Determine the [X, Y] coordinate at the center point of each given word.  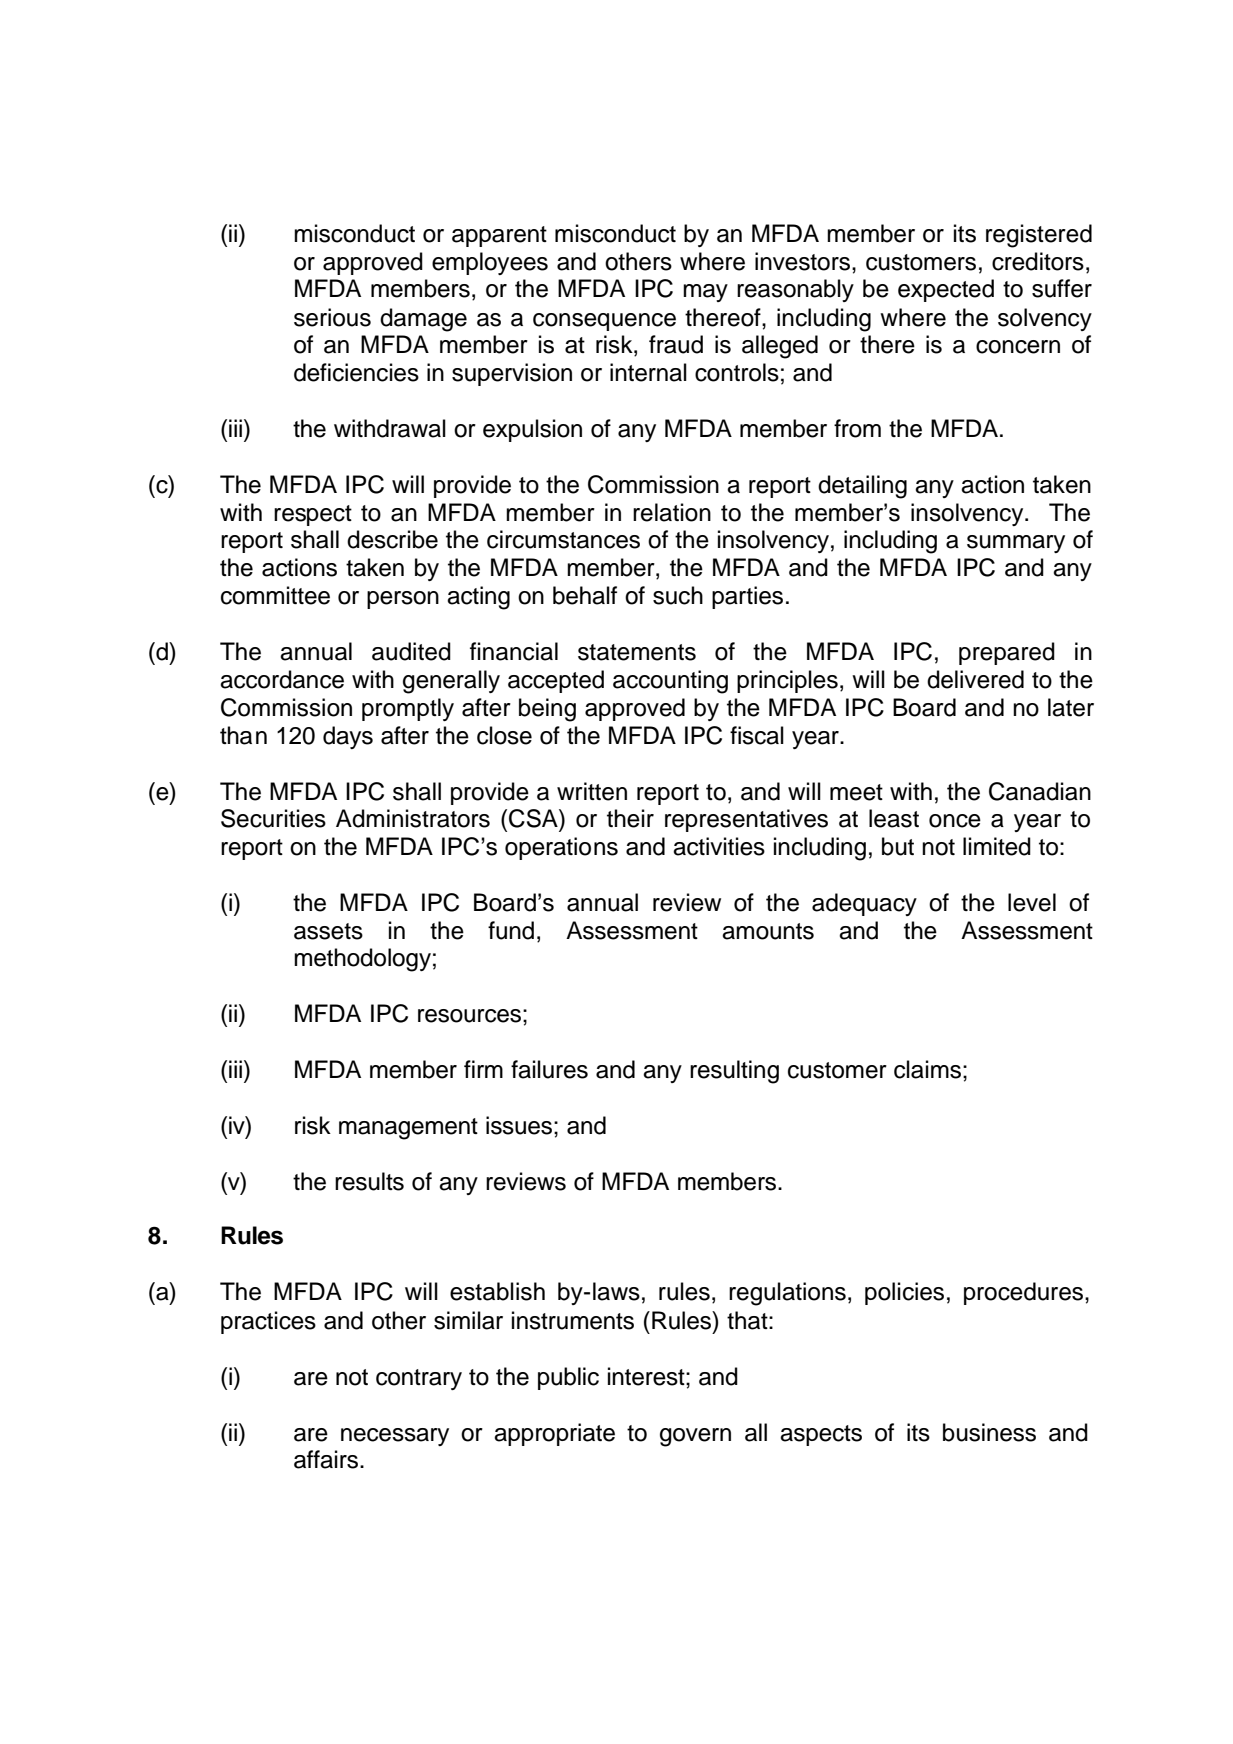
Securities [273, 818]
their [630, 818]
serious [332, 317]
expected [946, 290]
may [705, 293]
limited [997, 846]
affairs [327, 1459]
